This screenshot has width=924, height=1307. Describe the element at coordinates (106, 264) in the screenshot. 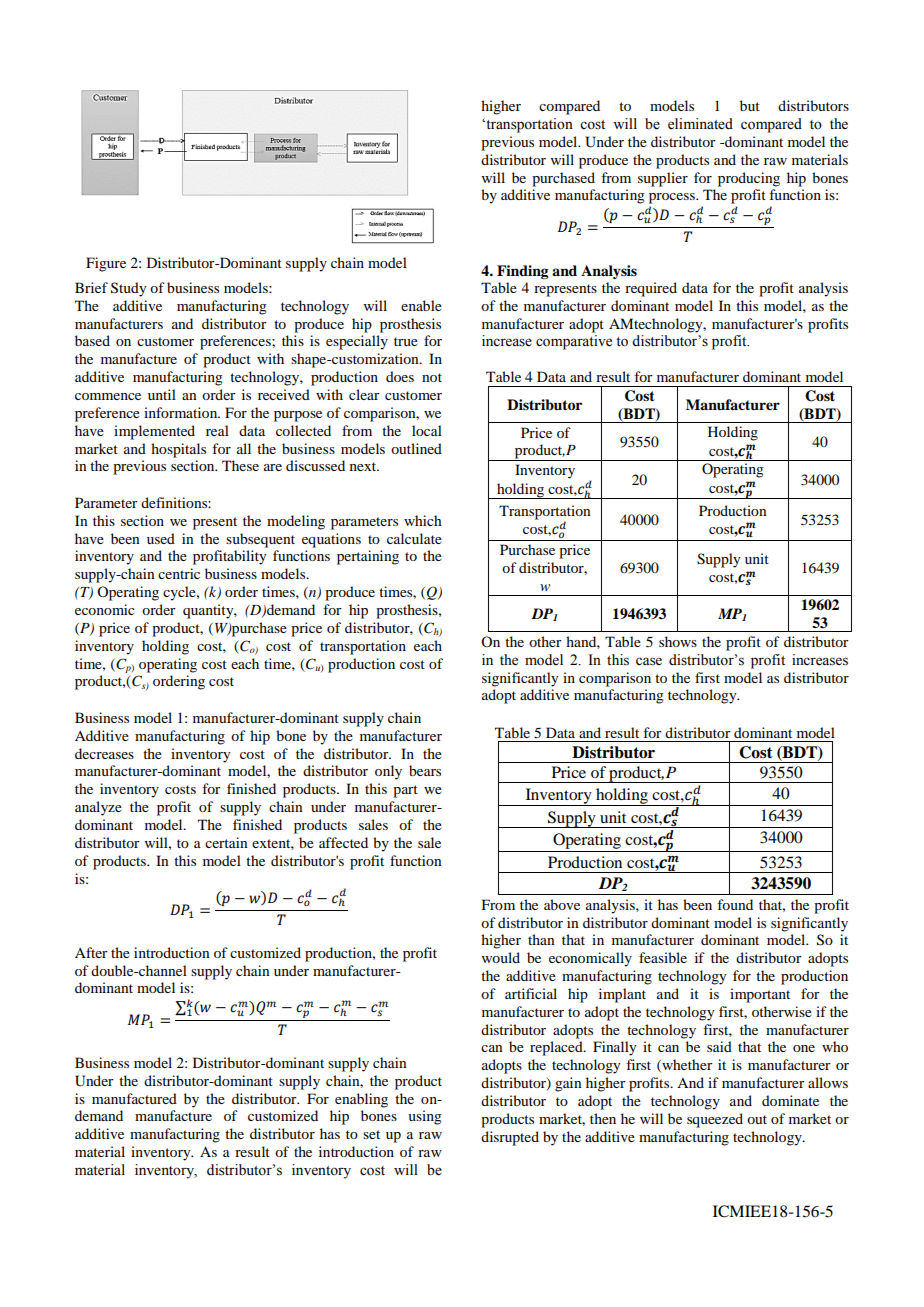

I see `Figure` at that location.
